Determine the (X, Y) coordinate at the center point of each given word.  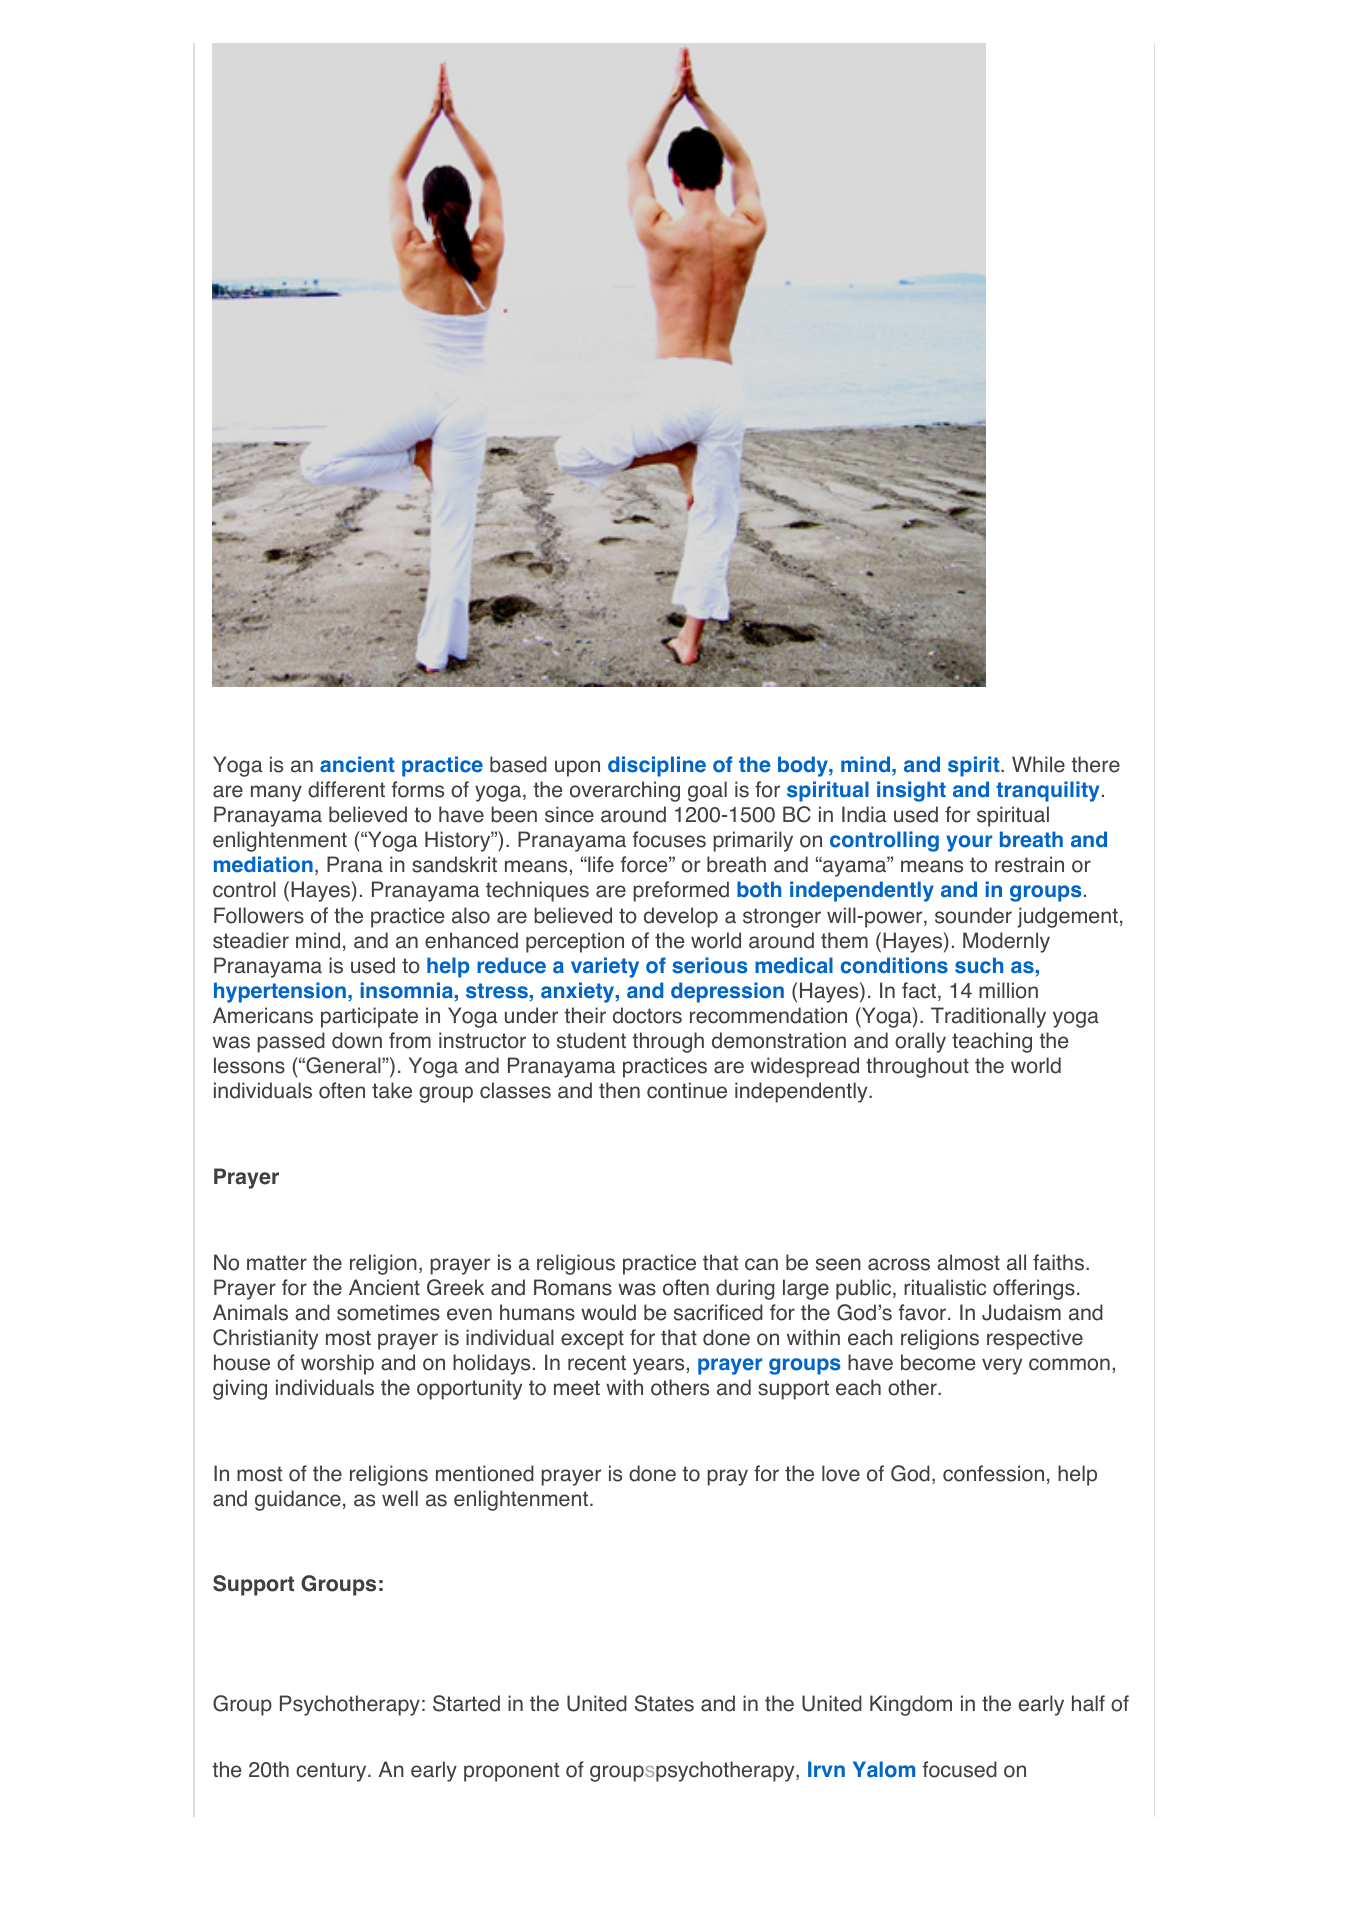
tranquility (1047, 791)
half (1088, 1703)
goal (707, 791)
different (346, 789)
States (664, 1703)
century (332, 1772)
